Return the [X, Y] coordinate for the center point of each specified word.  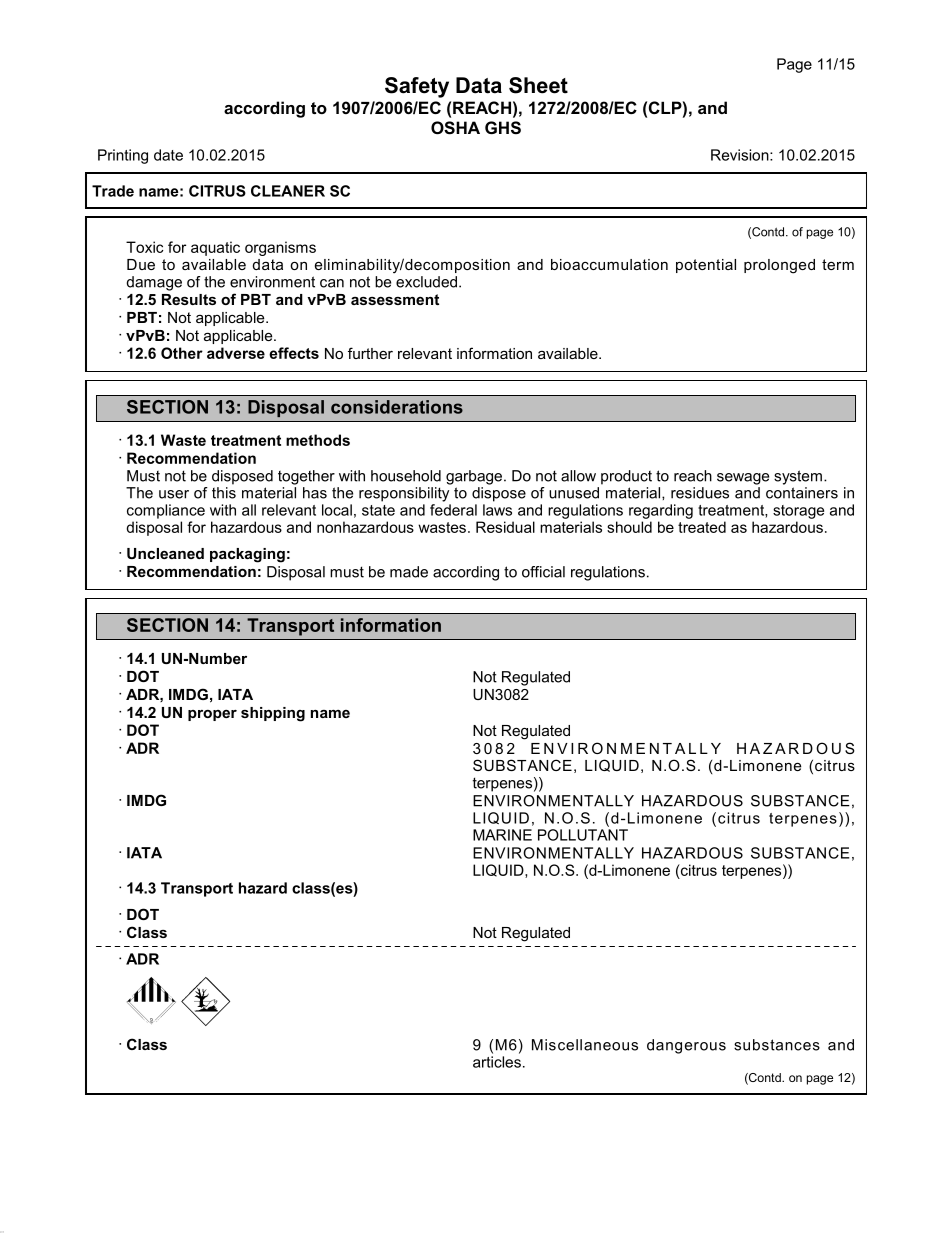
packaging [247, 555]
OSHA [455, 128]
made [409, 572]
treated [702, 527]
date [168, 155]
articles [497, 1062]
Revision [741, 155]
